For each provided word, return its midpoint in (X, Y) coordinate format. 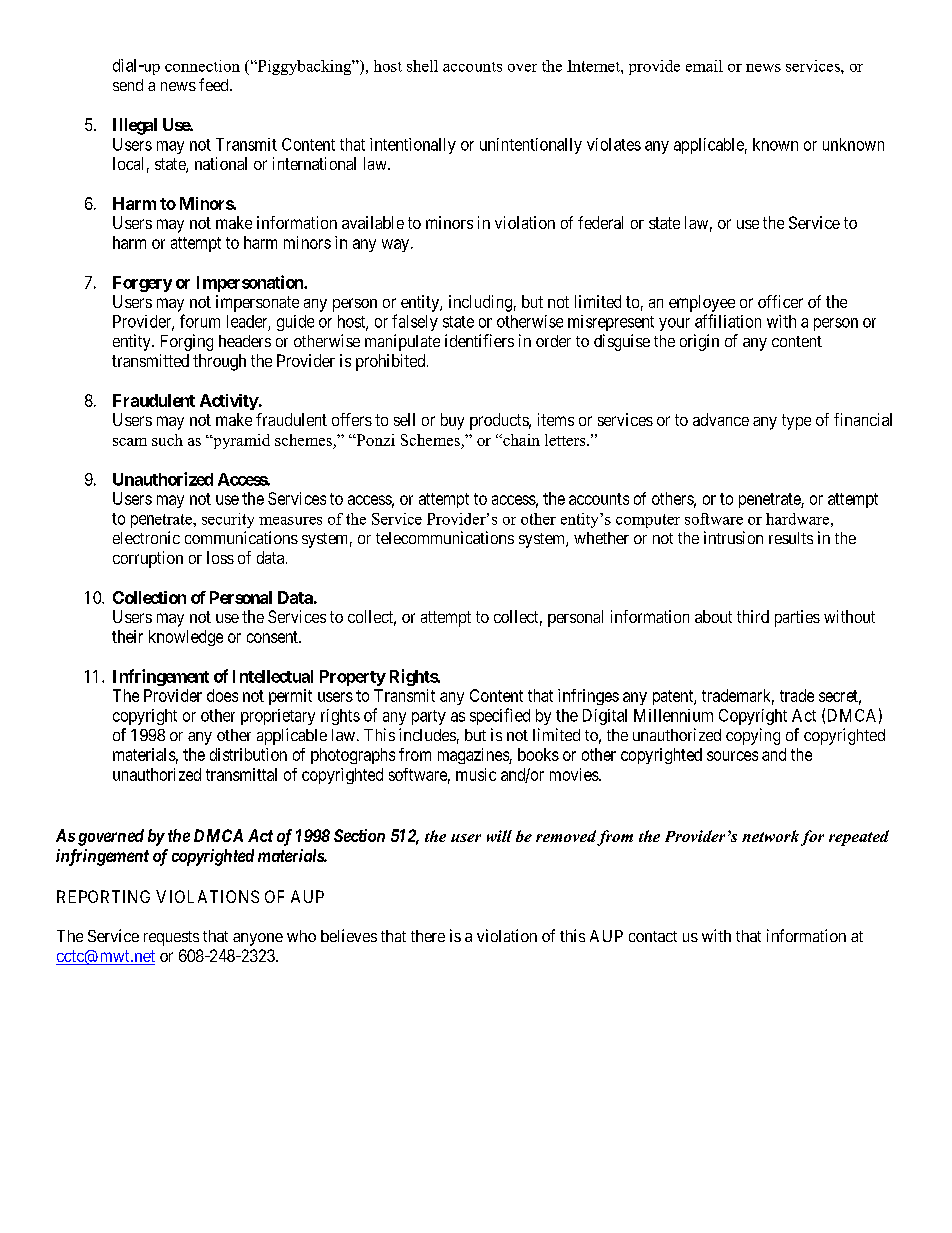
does (222, 695)
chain (520, 440)
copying (753, 736)
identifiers (479, 340)
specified (500, 716)
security (228, 520)
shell (422, 66)
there (428, 936)
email (704, 66)
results (791, 538)
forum (200, 321)
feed (215, 84)
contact (653, 936)
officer (780, 301)
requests (171, 938)
